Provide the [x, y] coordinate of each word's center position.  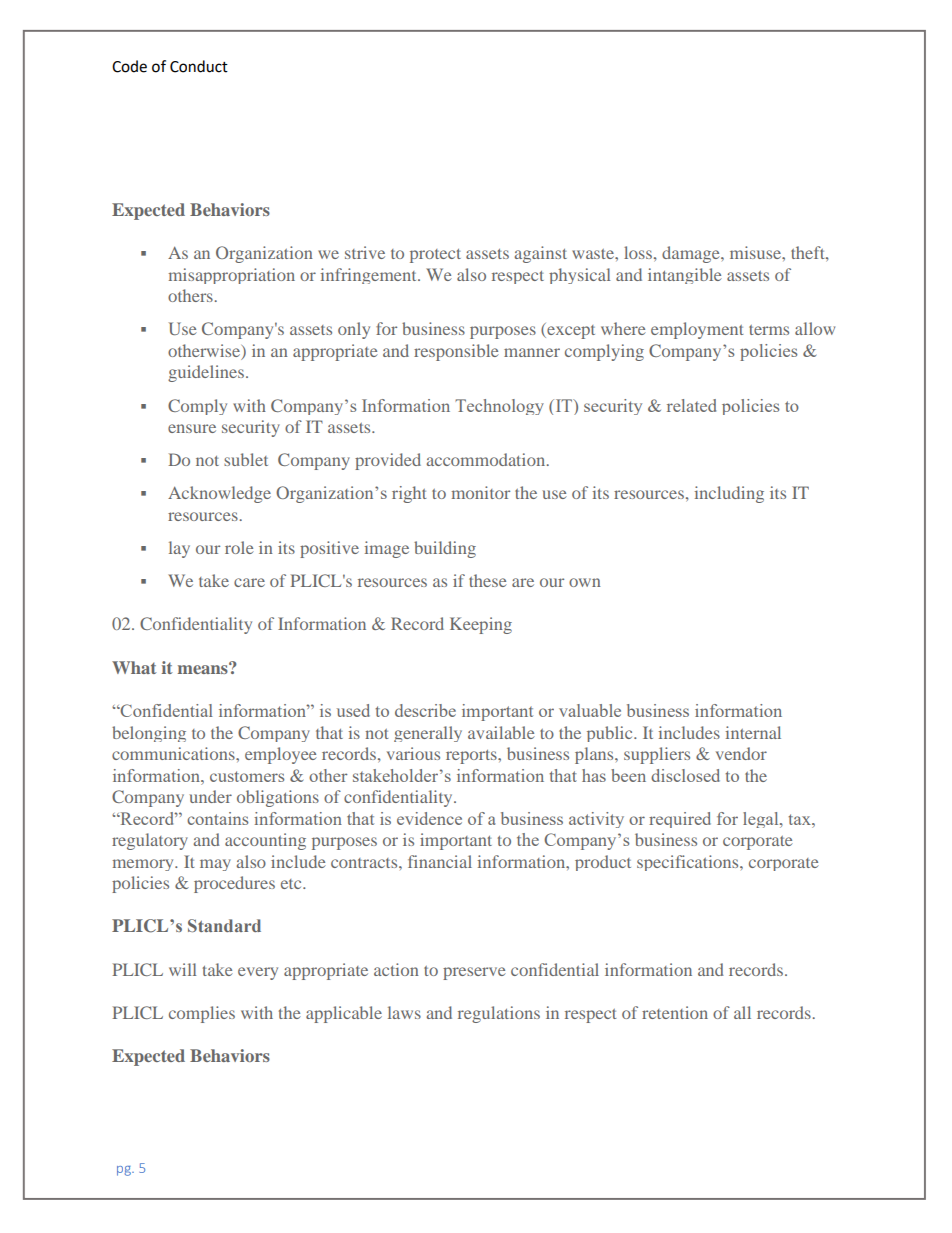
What [134, 667]
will [183, 969]
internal [753, 732]
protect [435, 256]
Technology [499, 407]
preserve [474, 973]
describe [425, 710]
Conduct [199, 66]
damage [692, 254]
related [691, 405]
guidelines [206, 373]
